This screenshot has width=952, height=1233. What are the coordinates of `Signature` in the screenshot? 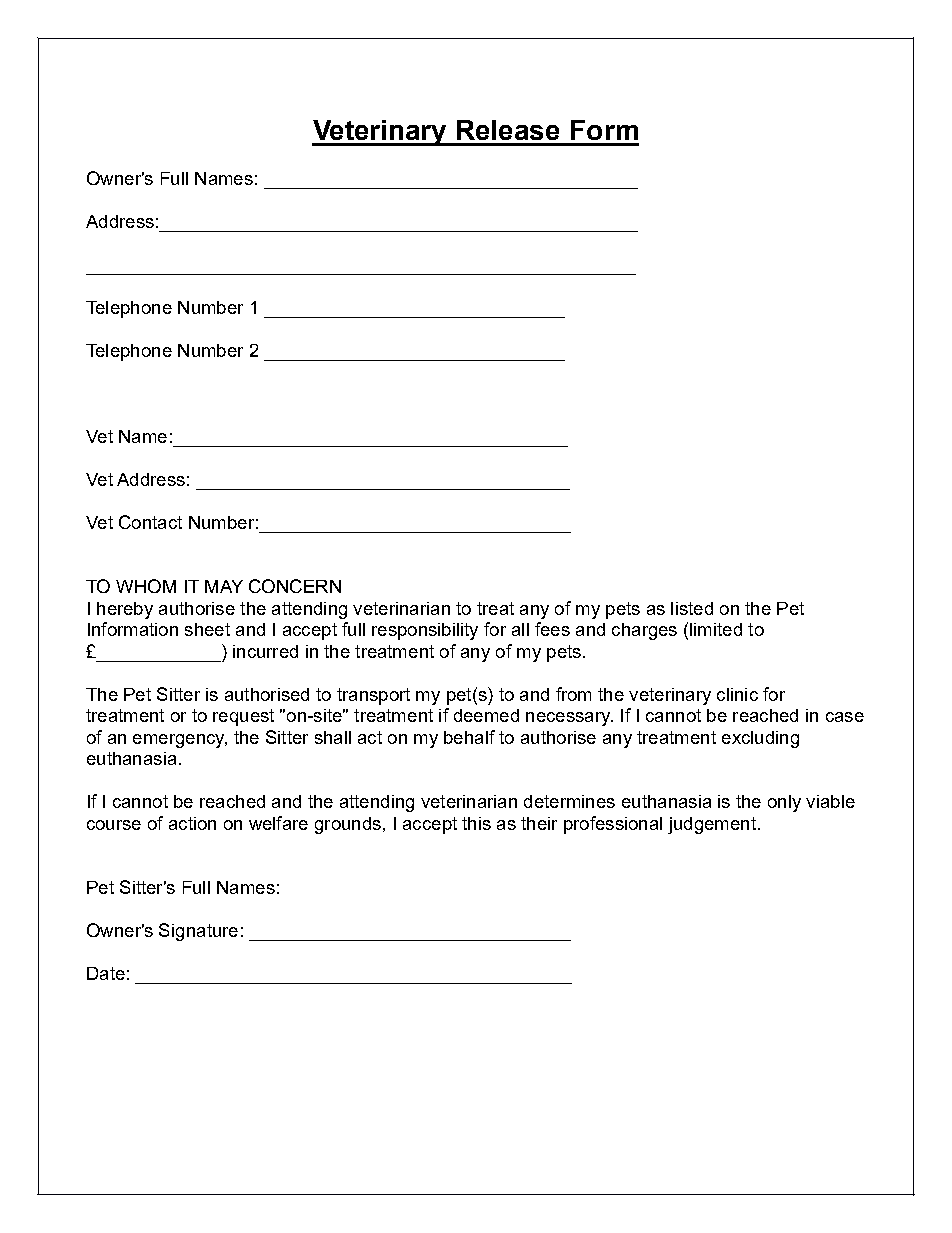 It's located at (198, 932).
